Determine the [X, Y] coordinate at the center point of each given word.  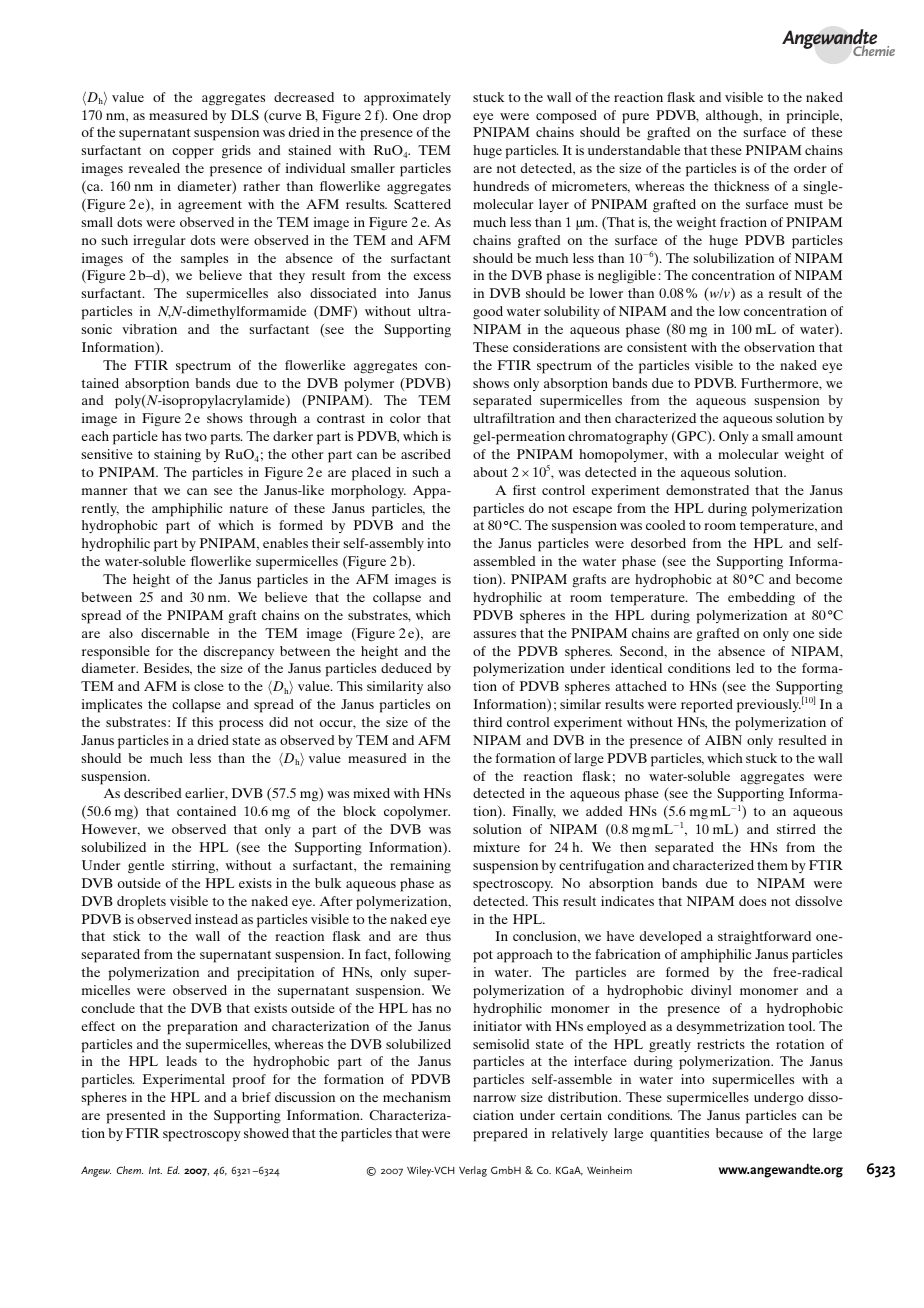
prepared [500, 1135]
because [739, 1133]
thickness [741, 186]
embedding [761, 598]
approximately [407, 99]
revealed [154, 168]
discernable [175, 633]
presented [135, 1117]
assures [494, 634]
